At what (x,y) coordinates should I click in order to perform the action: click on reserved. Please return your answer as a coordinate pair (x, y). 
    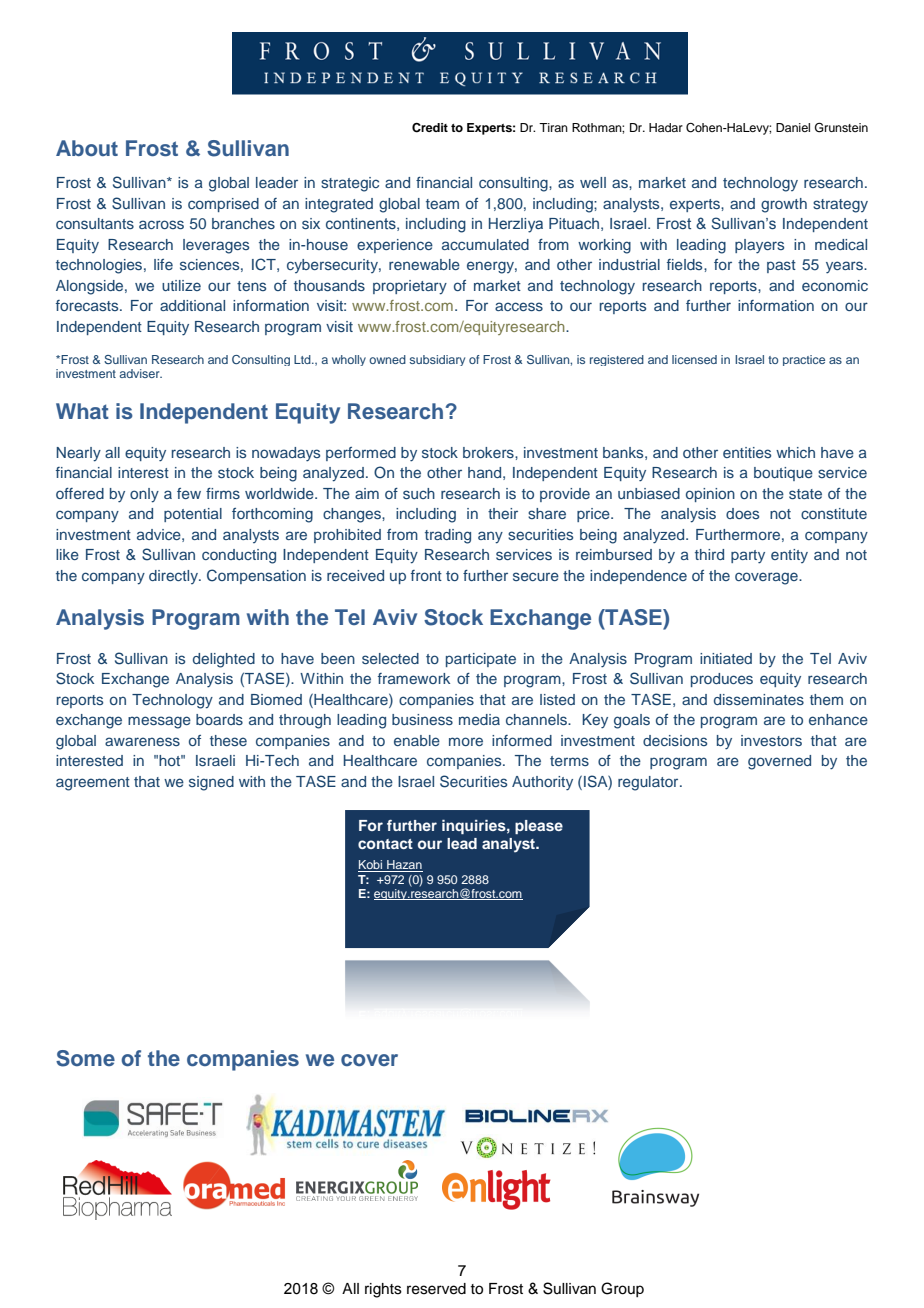
    Looking at the image, I should click on (436, 1289).
